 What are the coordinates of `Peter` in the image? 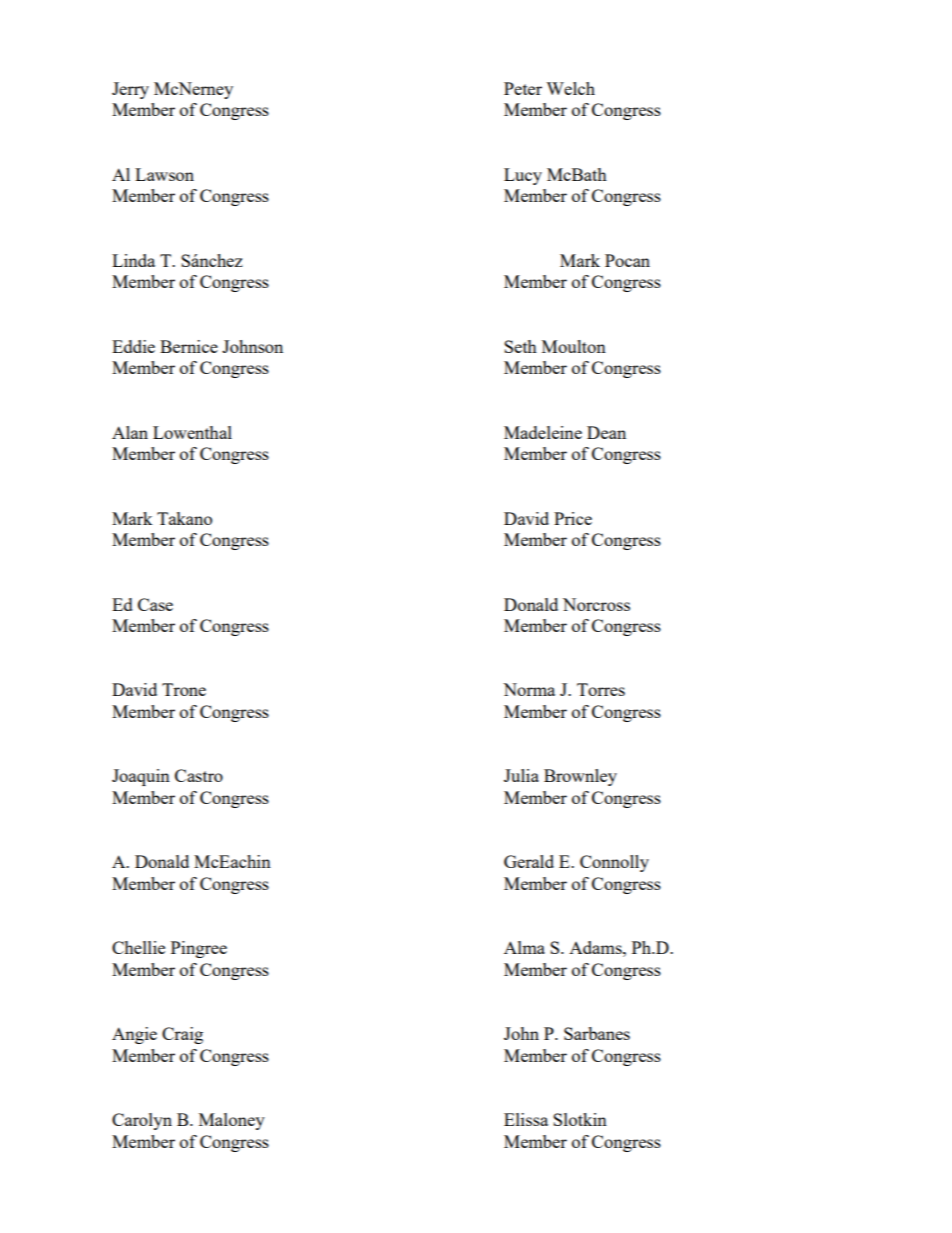 It's located at (523, 88).
